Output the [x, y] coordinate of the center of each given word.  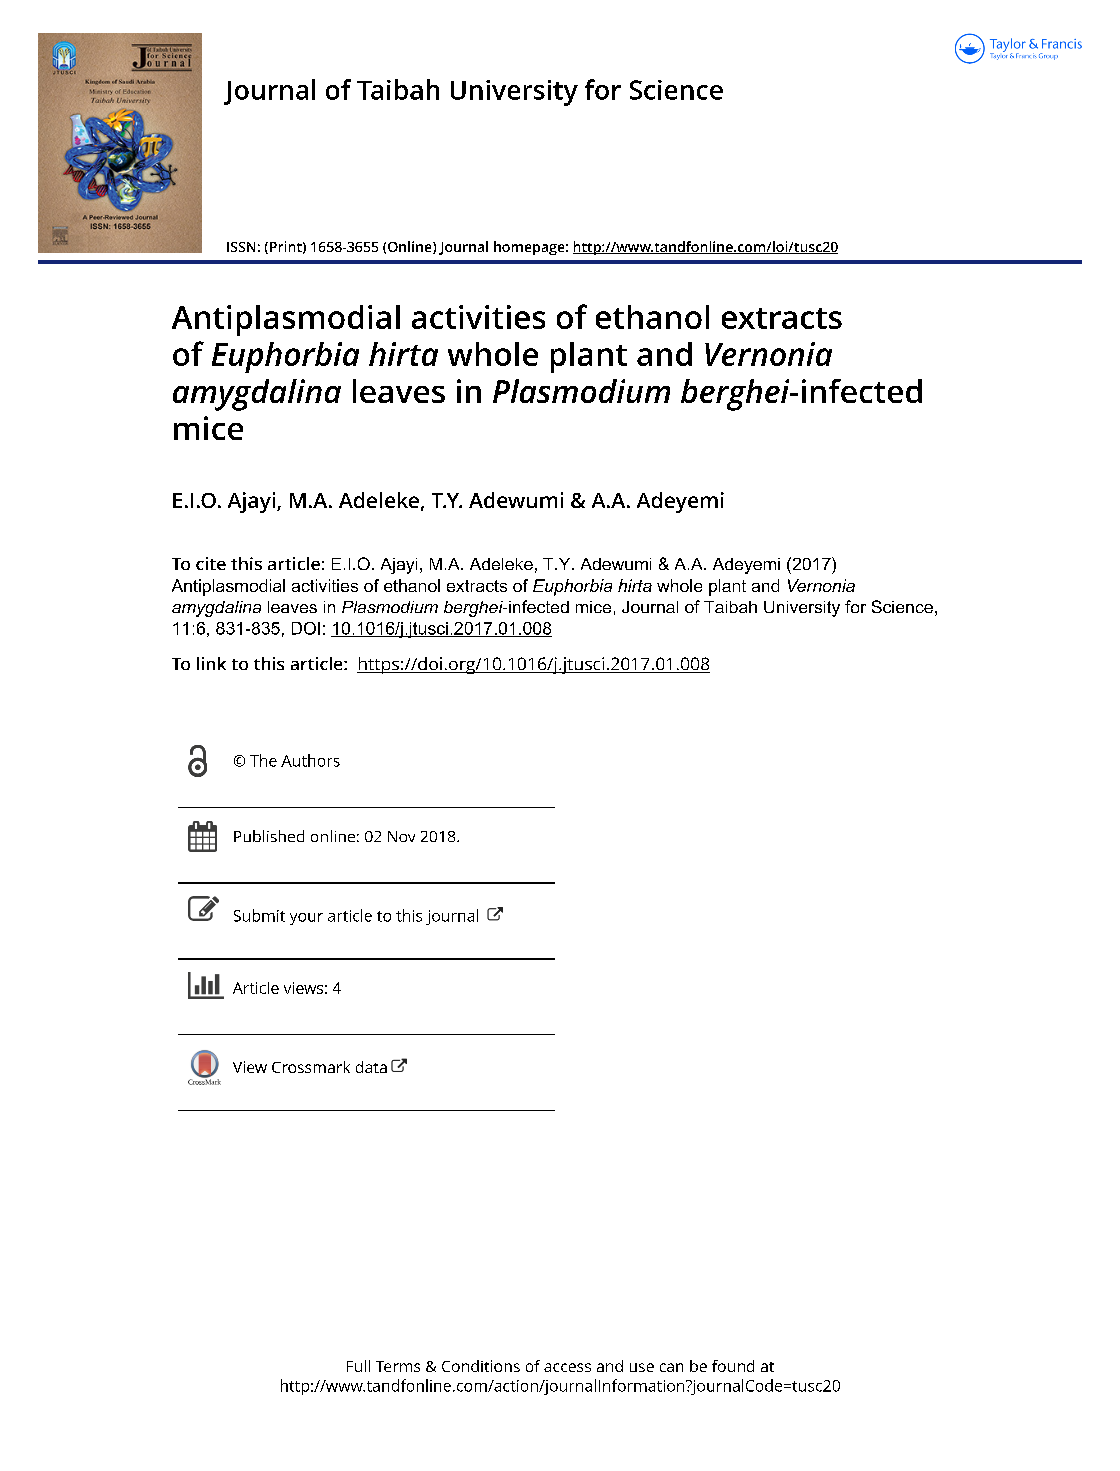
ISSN [241, 247]
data [371, 1067]
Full [358, 1366]
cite [211, 563]
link [211, 663]
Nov [401, 836]
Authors [310, 760]
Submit [259, 915]
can [671, 1367]
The [263, 760]
